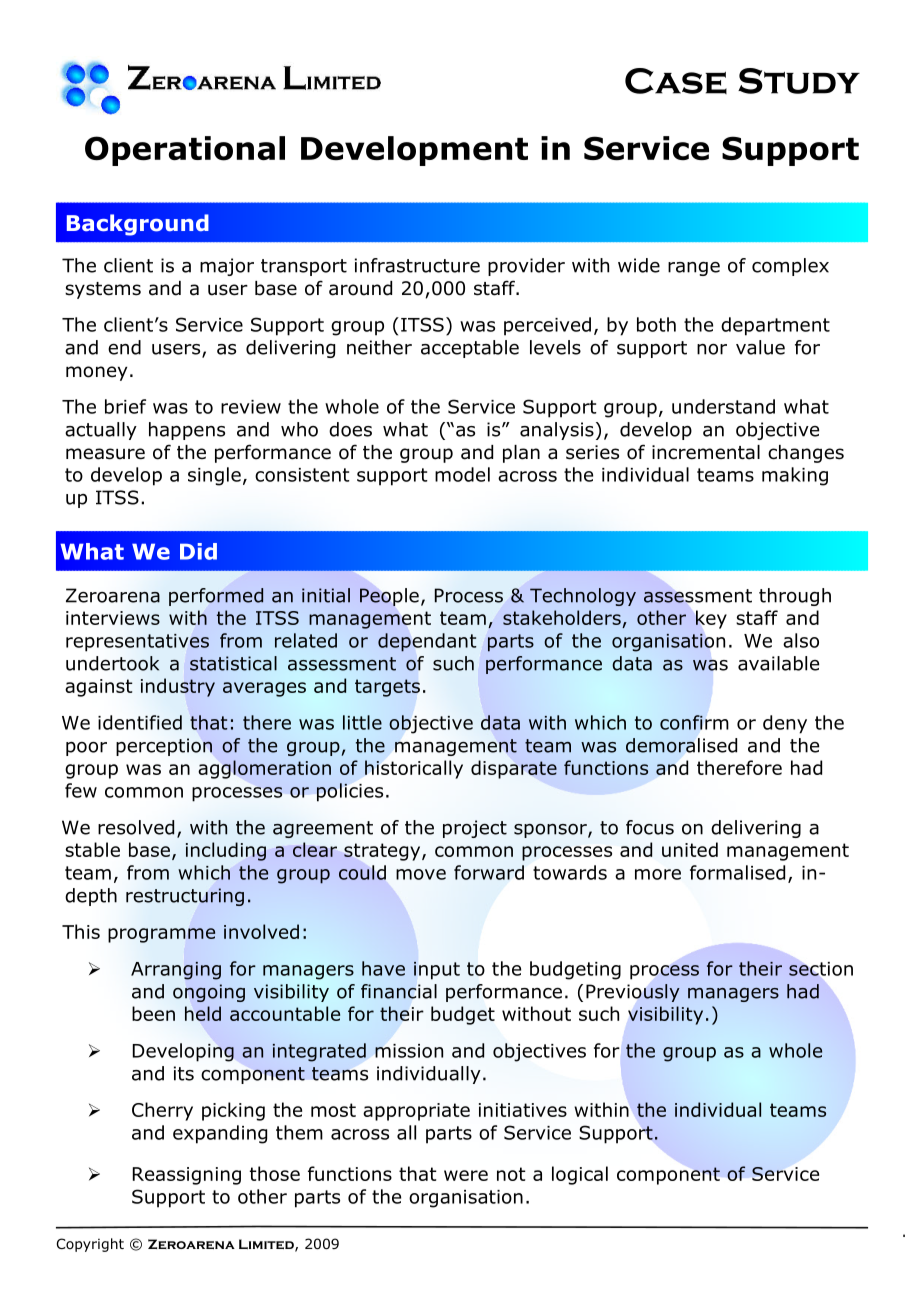 Image resolution: width=924 pixels, height=1308 pixels. Describe the element at coordinates (214, 476) in the screenshot. I see `single` at that location.
